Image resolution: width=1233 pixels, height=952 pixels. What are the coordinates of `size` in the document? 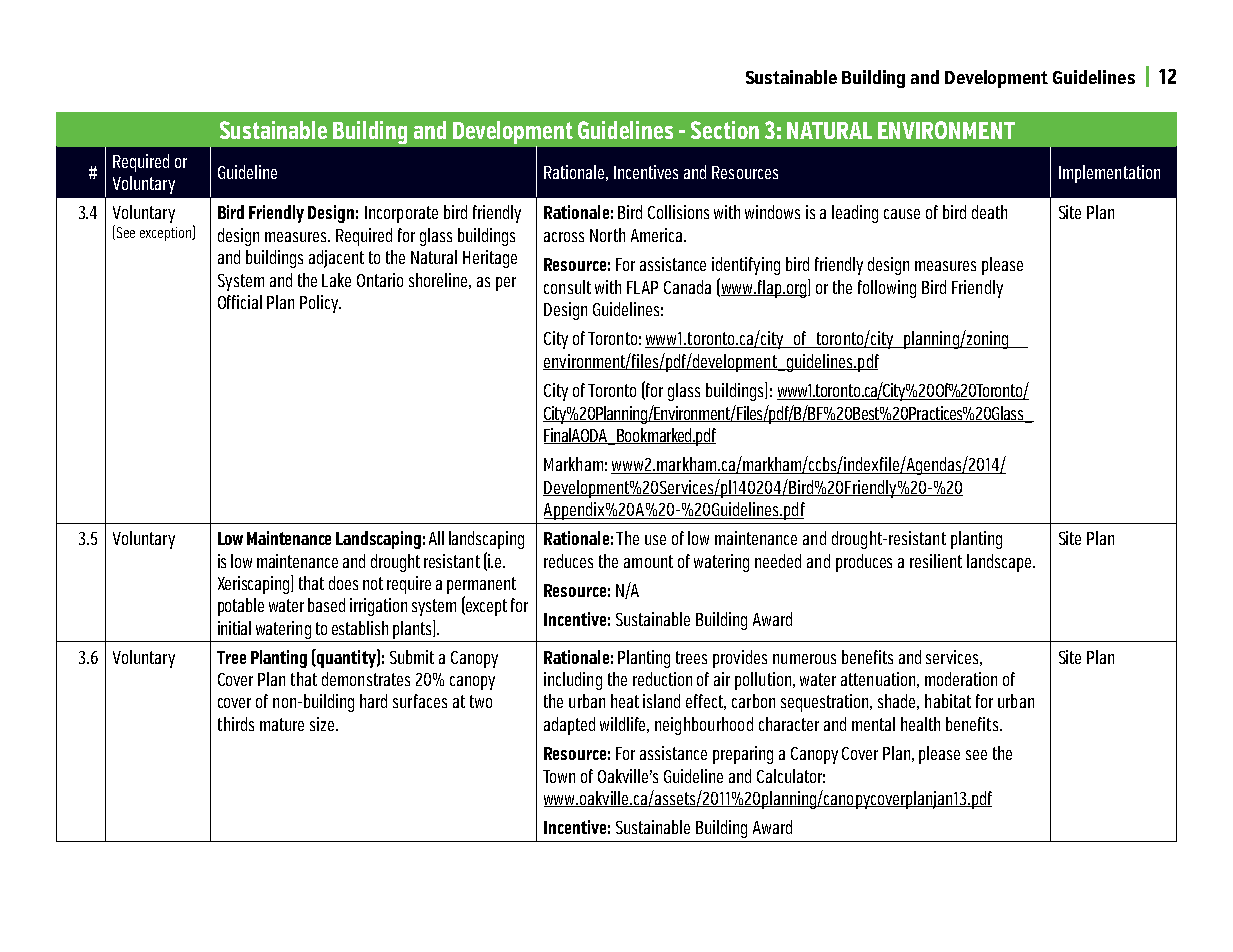 It's located at (323, 724).
